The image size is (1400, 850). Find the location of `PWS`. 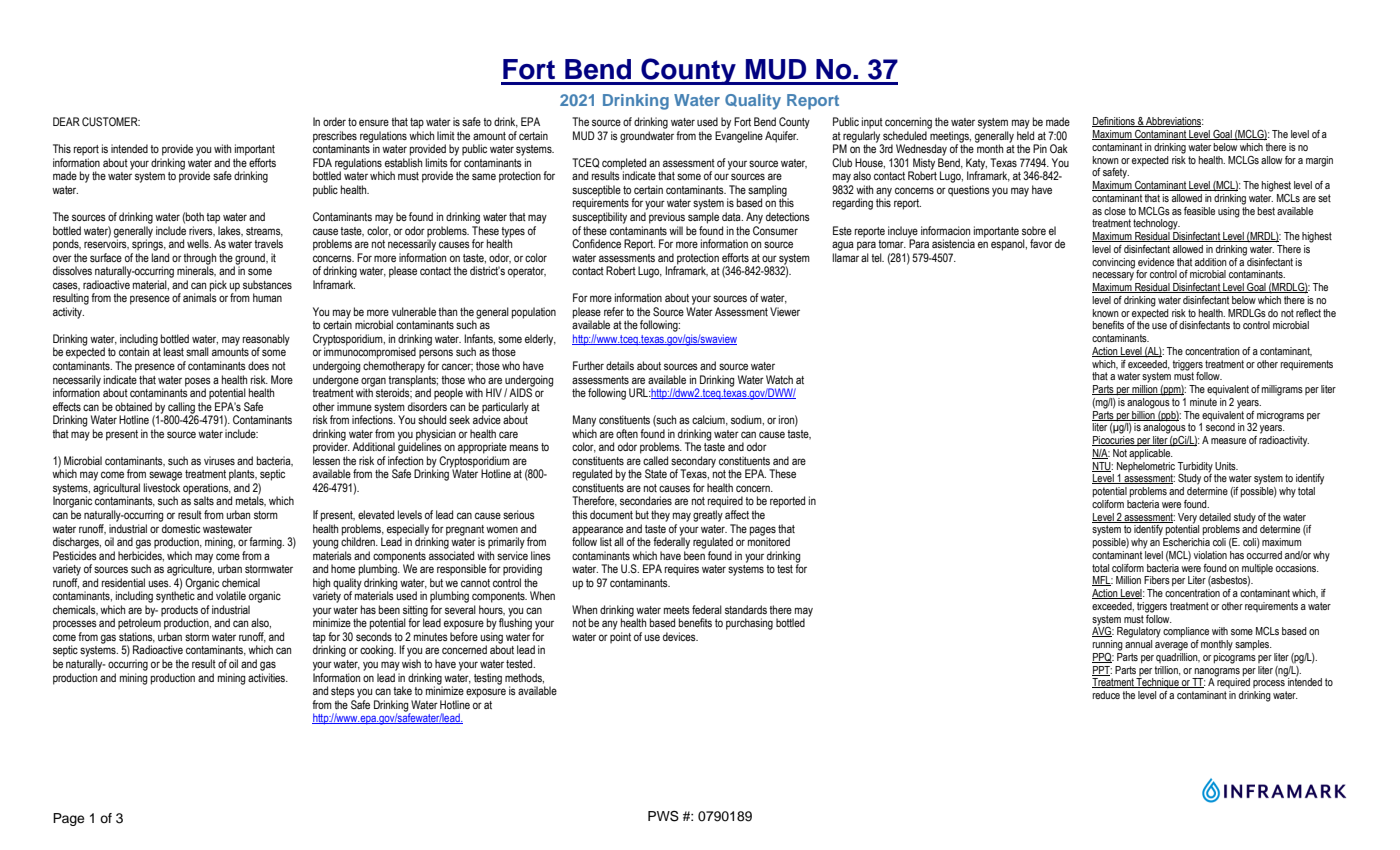

PWS is located at coordinates (663, 816).
